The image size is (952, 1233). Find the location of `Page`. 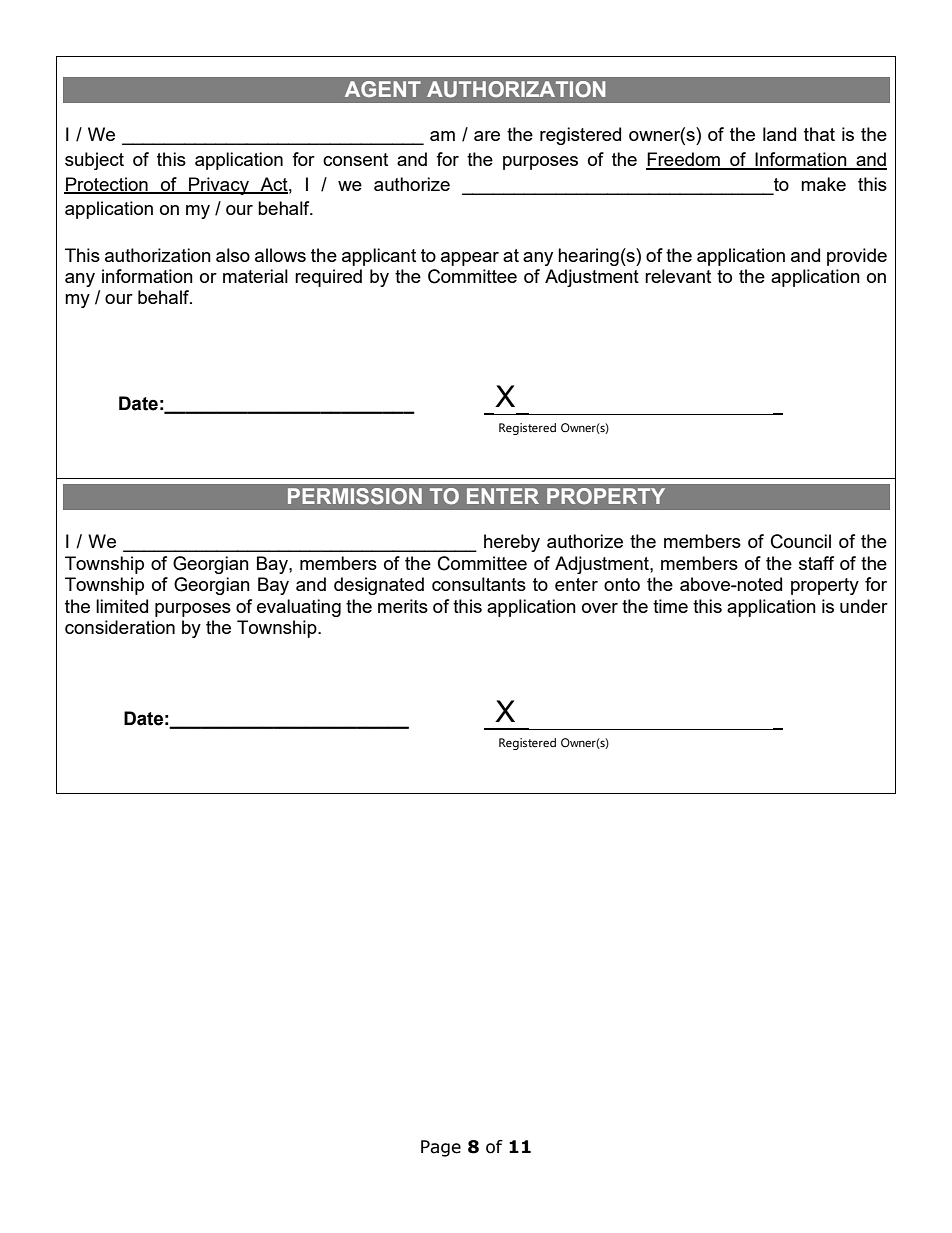

Page is located at coordinates (441, 1148).
